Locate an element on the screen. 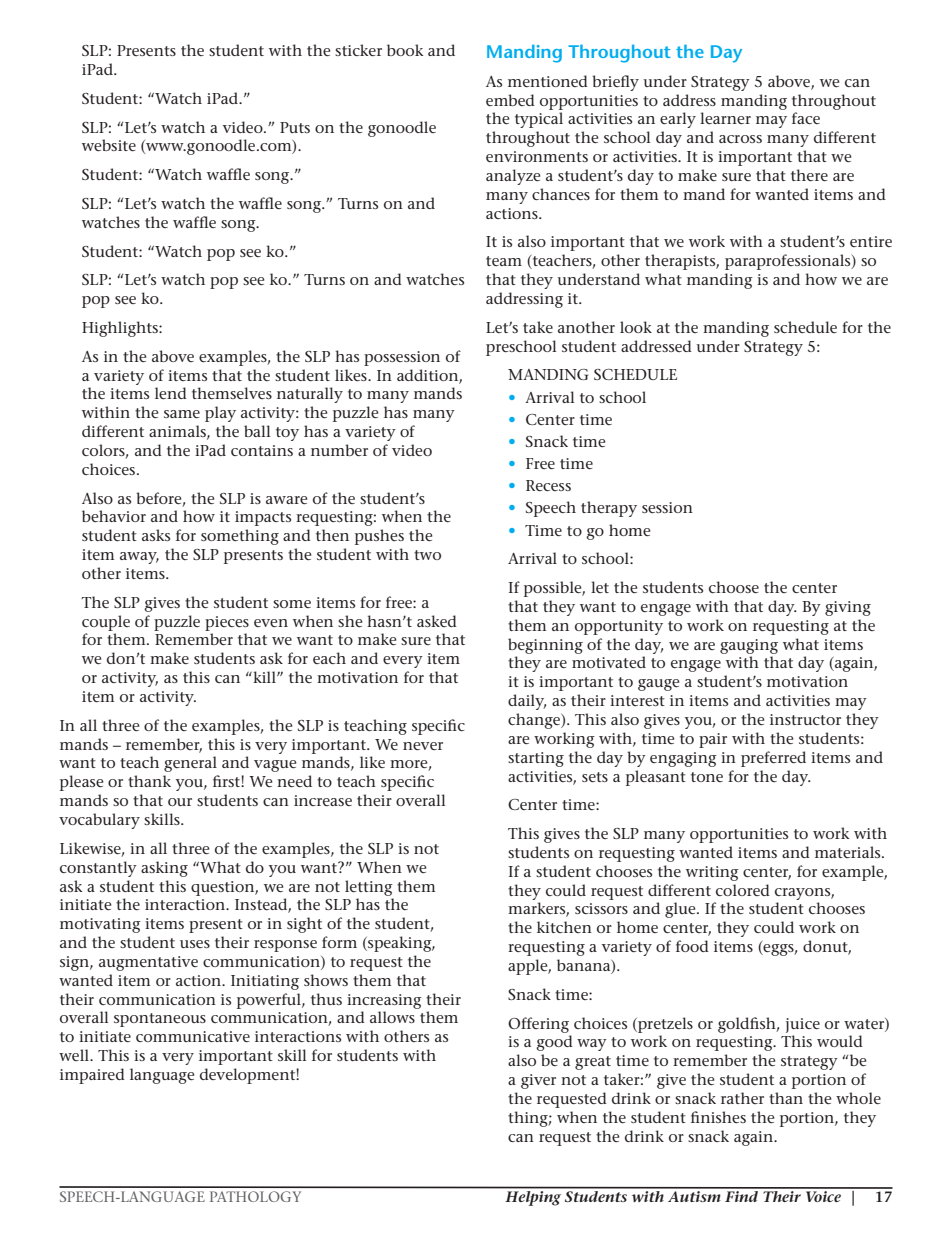 This screenshot has height=1250, width=952. PATHOLOGY is located at coordinates (255, 1196).
